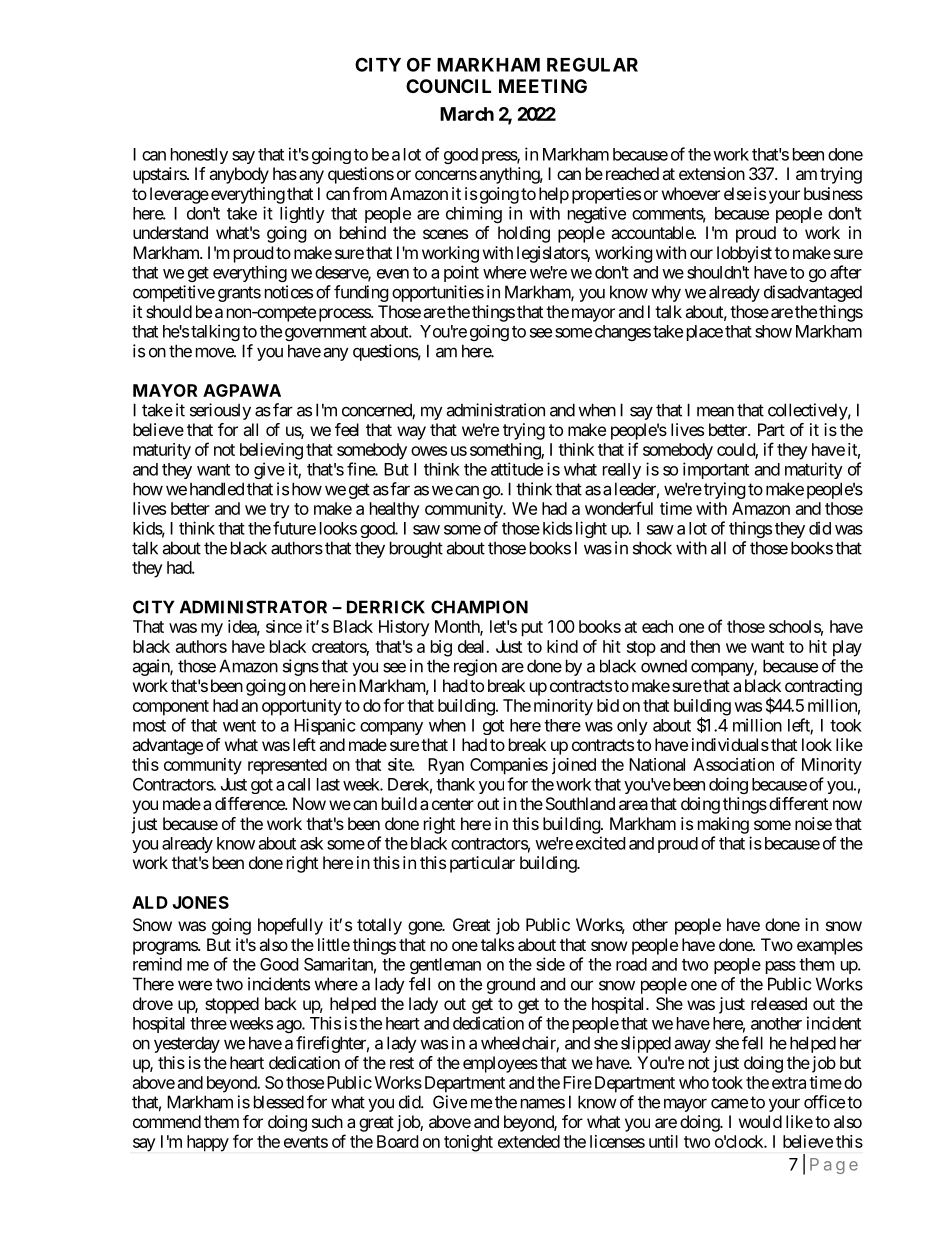 The width and height of the screenshot is (952, 1233). Describe the element at coordinates (199, 156) in the screenshot. I see `honestly` at that location.
